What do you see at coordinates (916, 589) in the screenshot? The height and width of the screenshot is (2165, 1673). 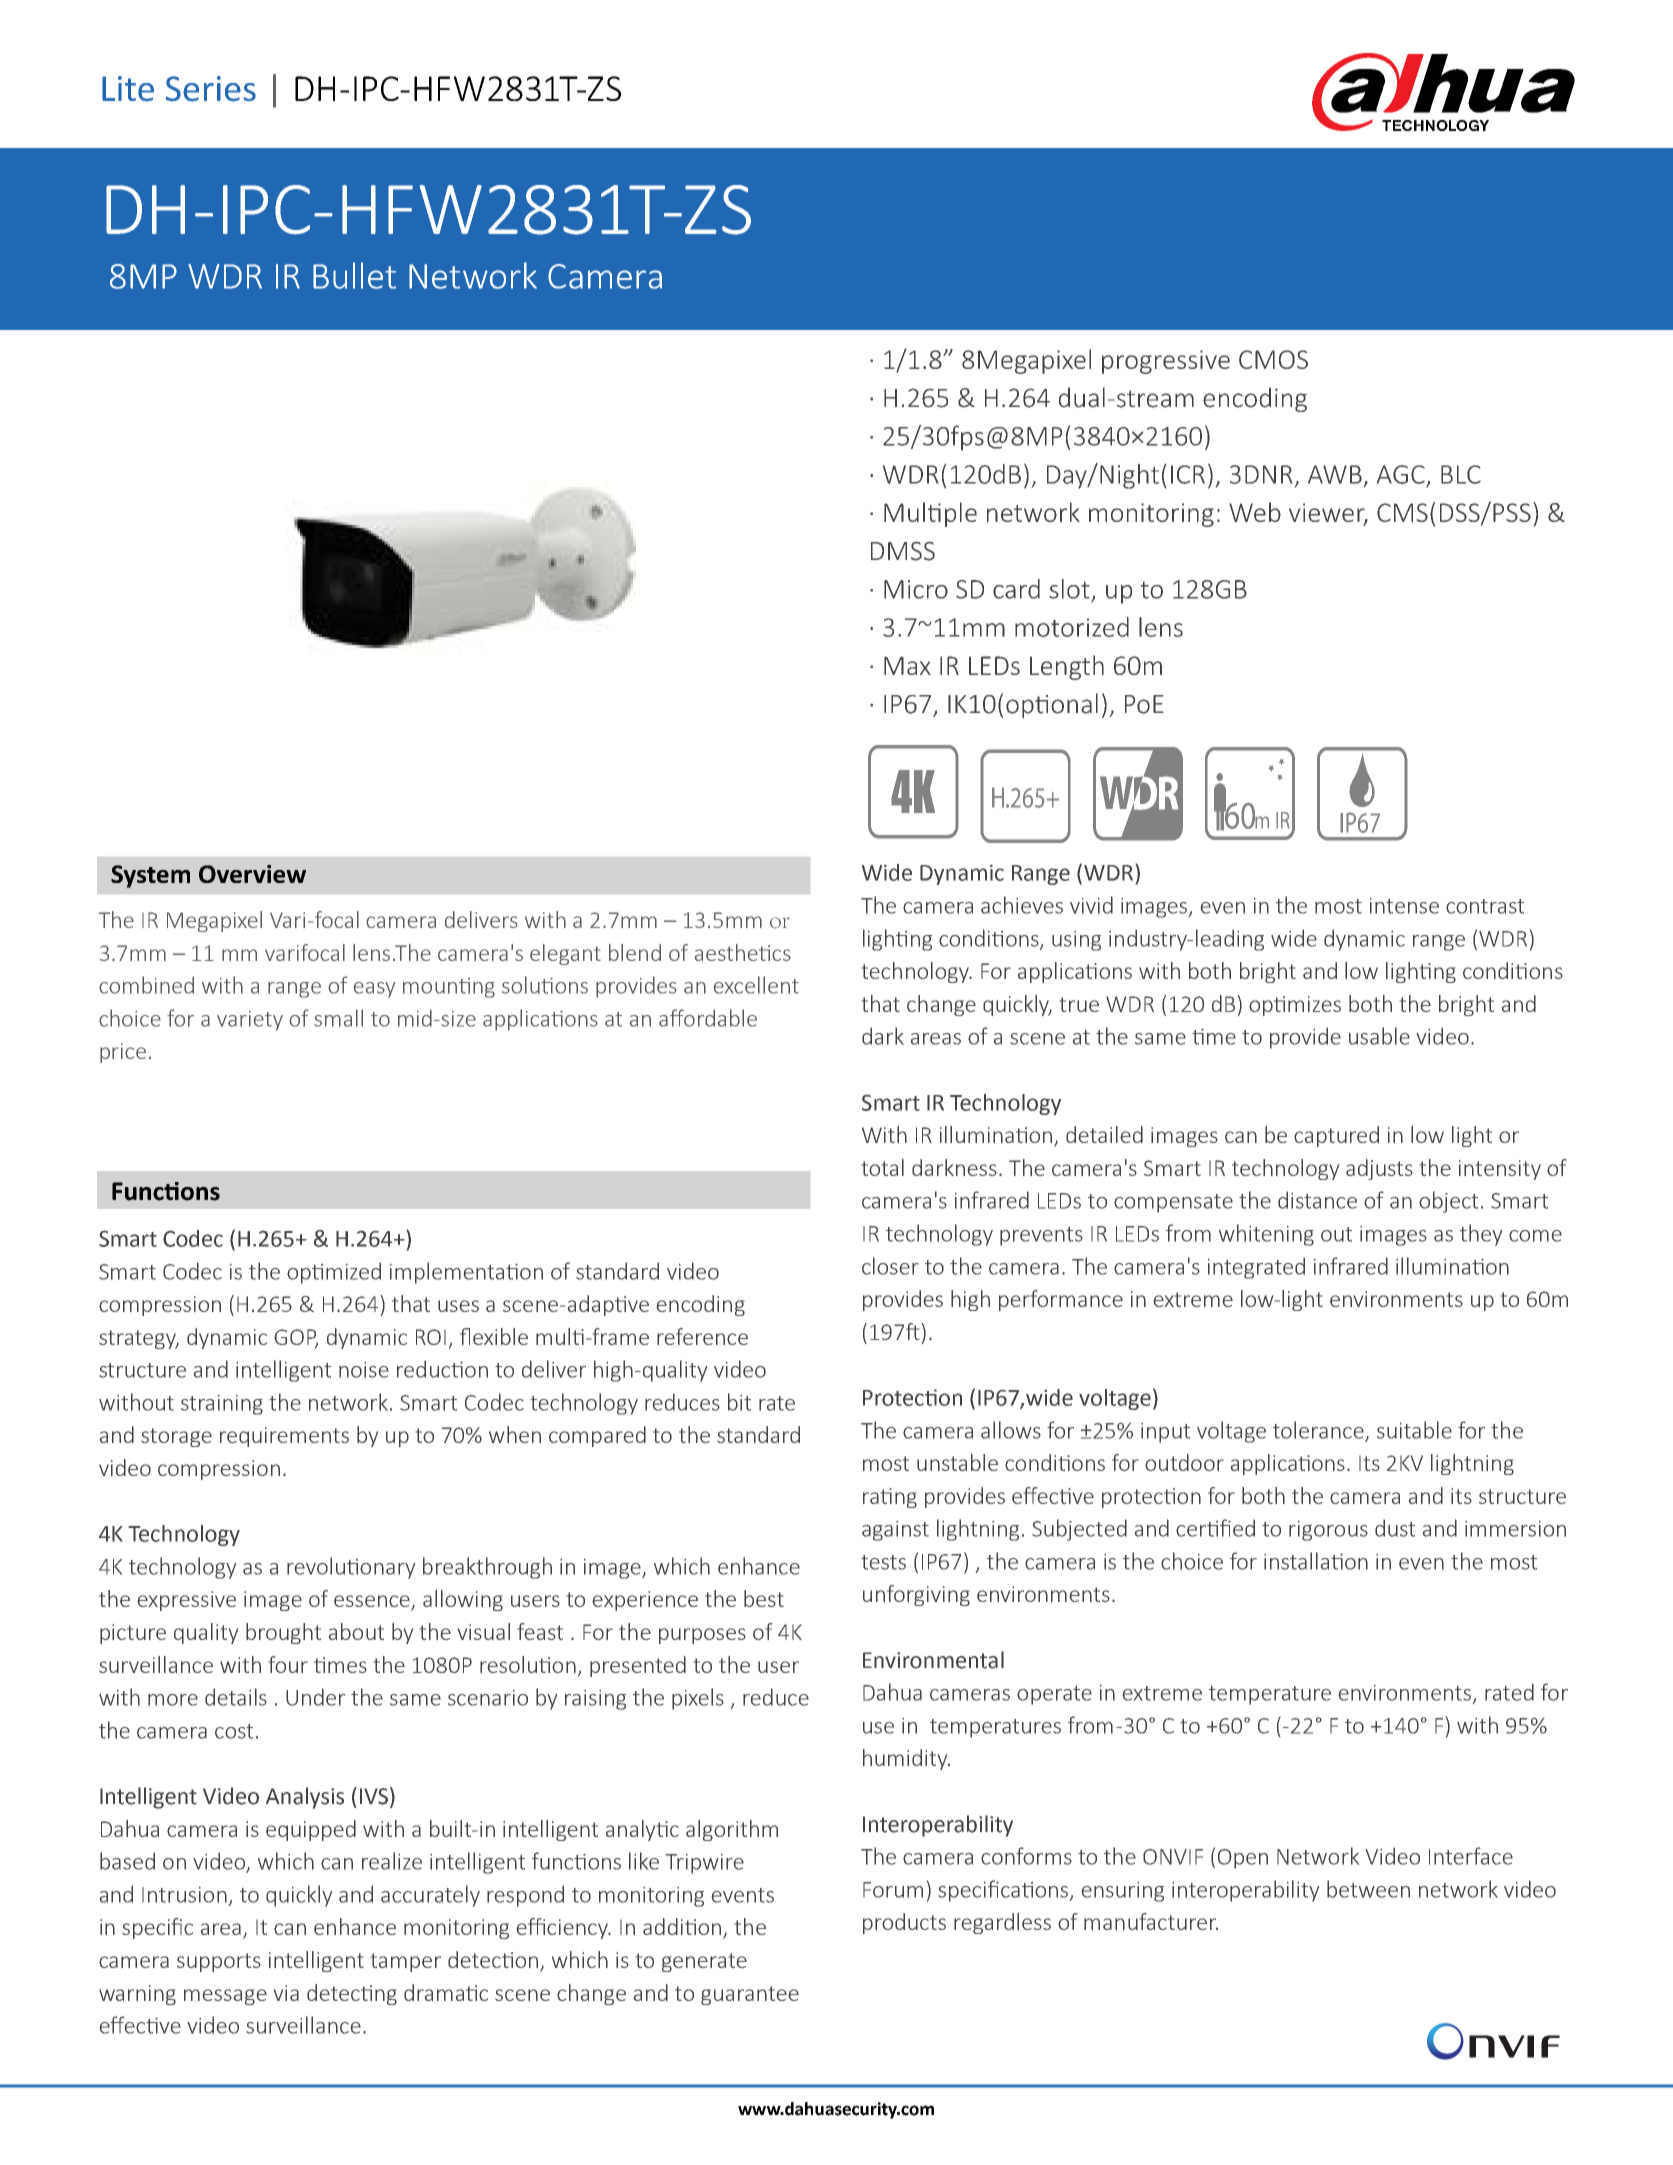 I see `Micro` at bounding box center [916, 589].
